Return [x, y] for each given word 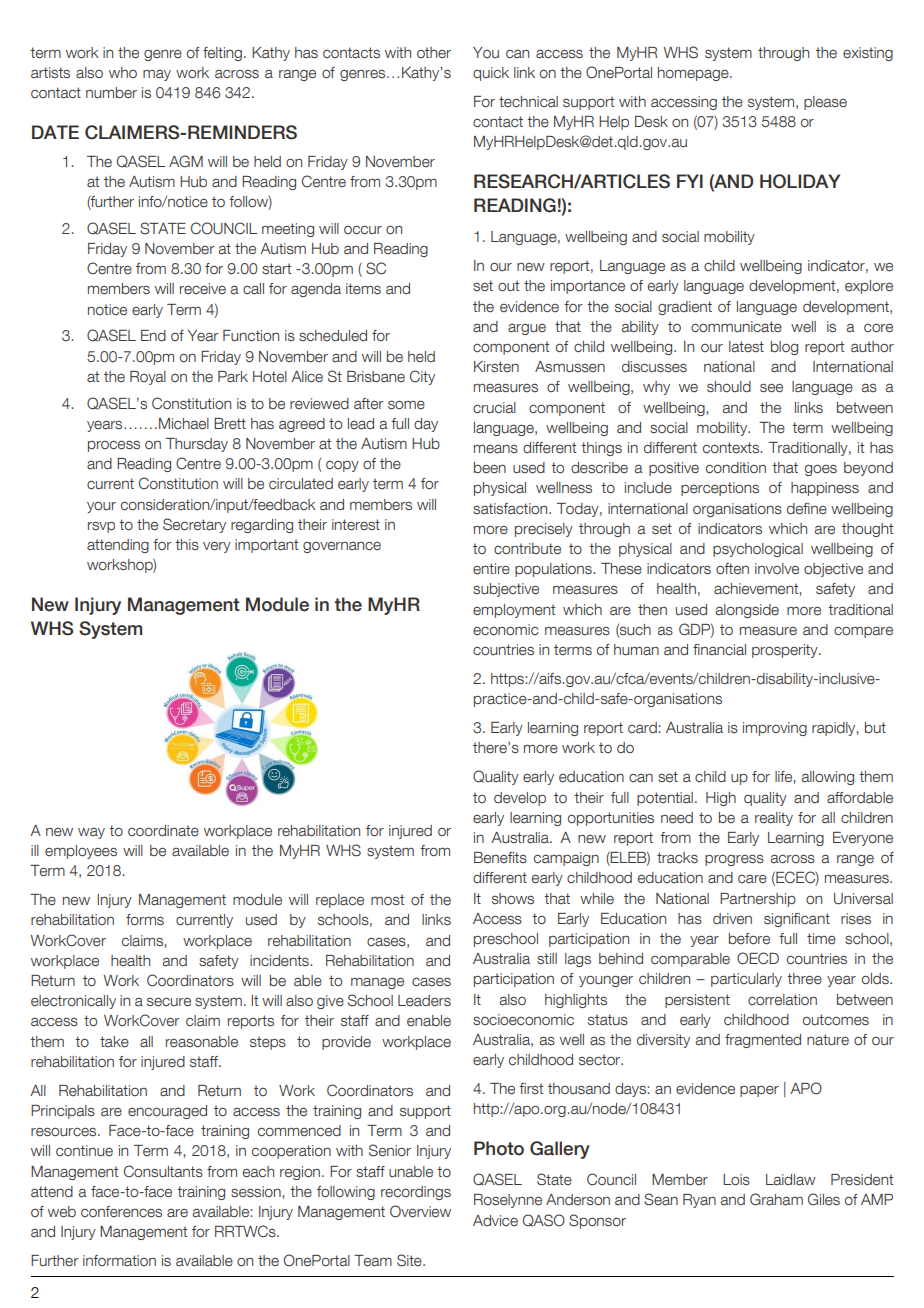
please [825, 103]
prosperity [786, 651]
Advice [495, 1221]
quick [491, 74]
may [157, 75]
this [187, 544]
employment [514, 611]
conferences [121, 1212]
